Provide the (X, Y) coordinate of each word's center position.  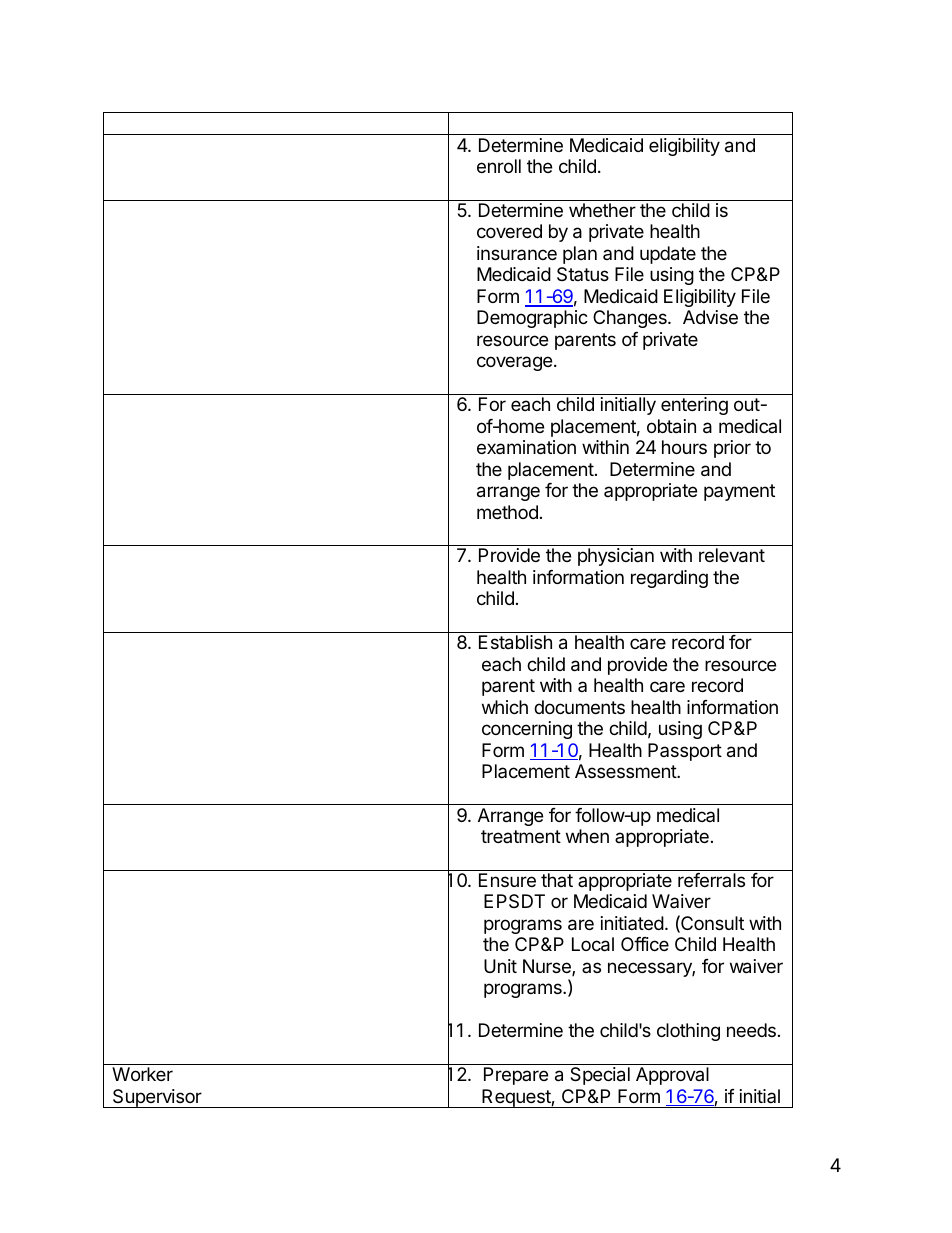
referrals (711, 880)
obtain (671, 426)
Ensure (507, 880)
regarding (669, 579)
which (505, 707)
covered (509, 231)
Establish (515, 642)
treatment (521, 836)
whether (602, 210)
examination (526, 447)
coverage (514, 363)
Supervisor (157, 1098)
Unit (500, 966)
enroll (499, 166)
